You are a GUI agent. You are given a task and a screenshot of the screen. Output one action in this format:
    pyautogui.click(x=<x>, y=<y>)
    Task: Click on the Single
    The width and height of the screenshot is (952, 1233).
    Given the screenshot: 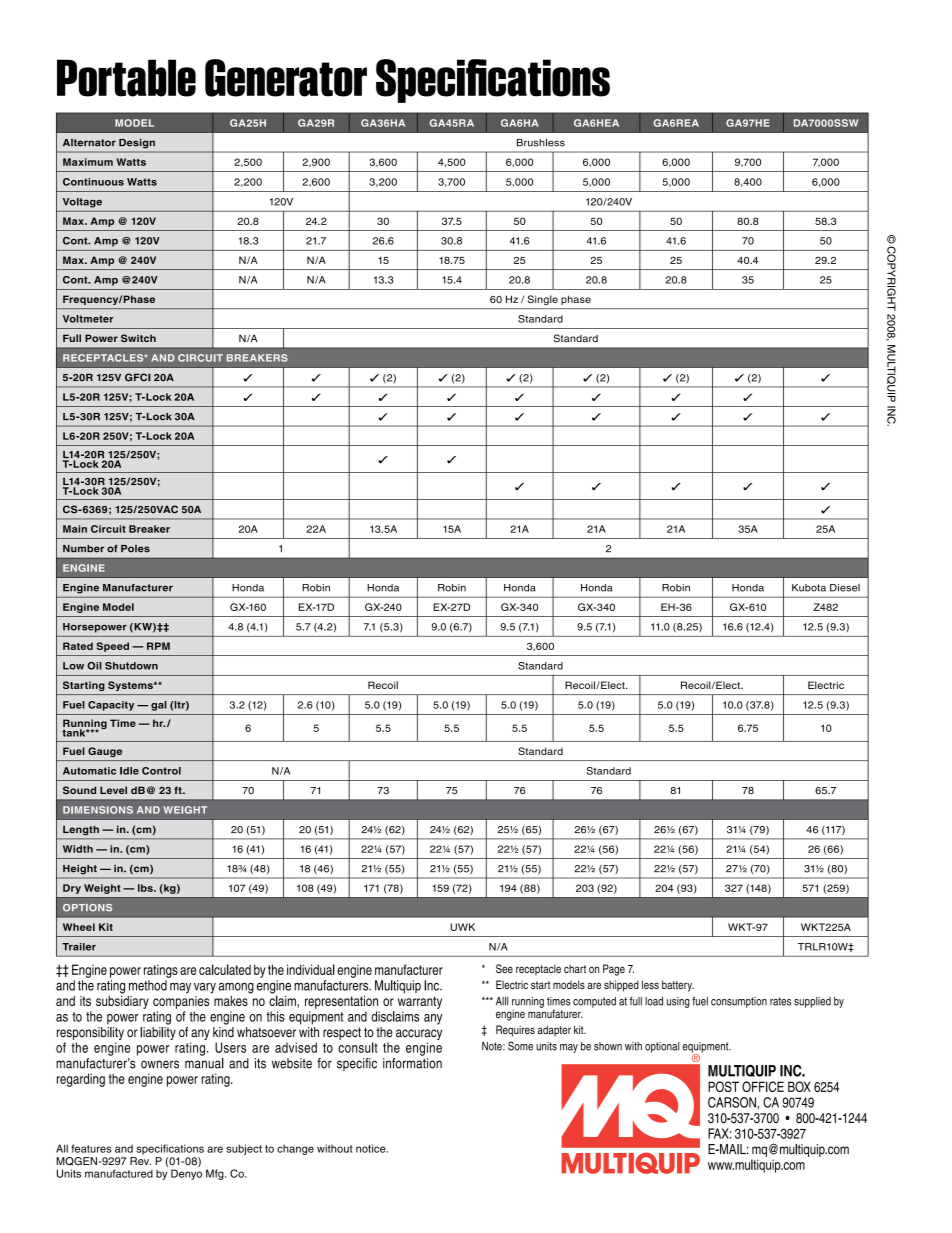 What is the action you would take?
    pyautogui.click(x=543, y=300)
